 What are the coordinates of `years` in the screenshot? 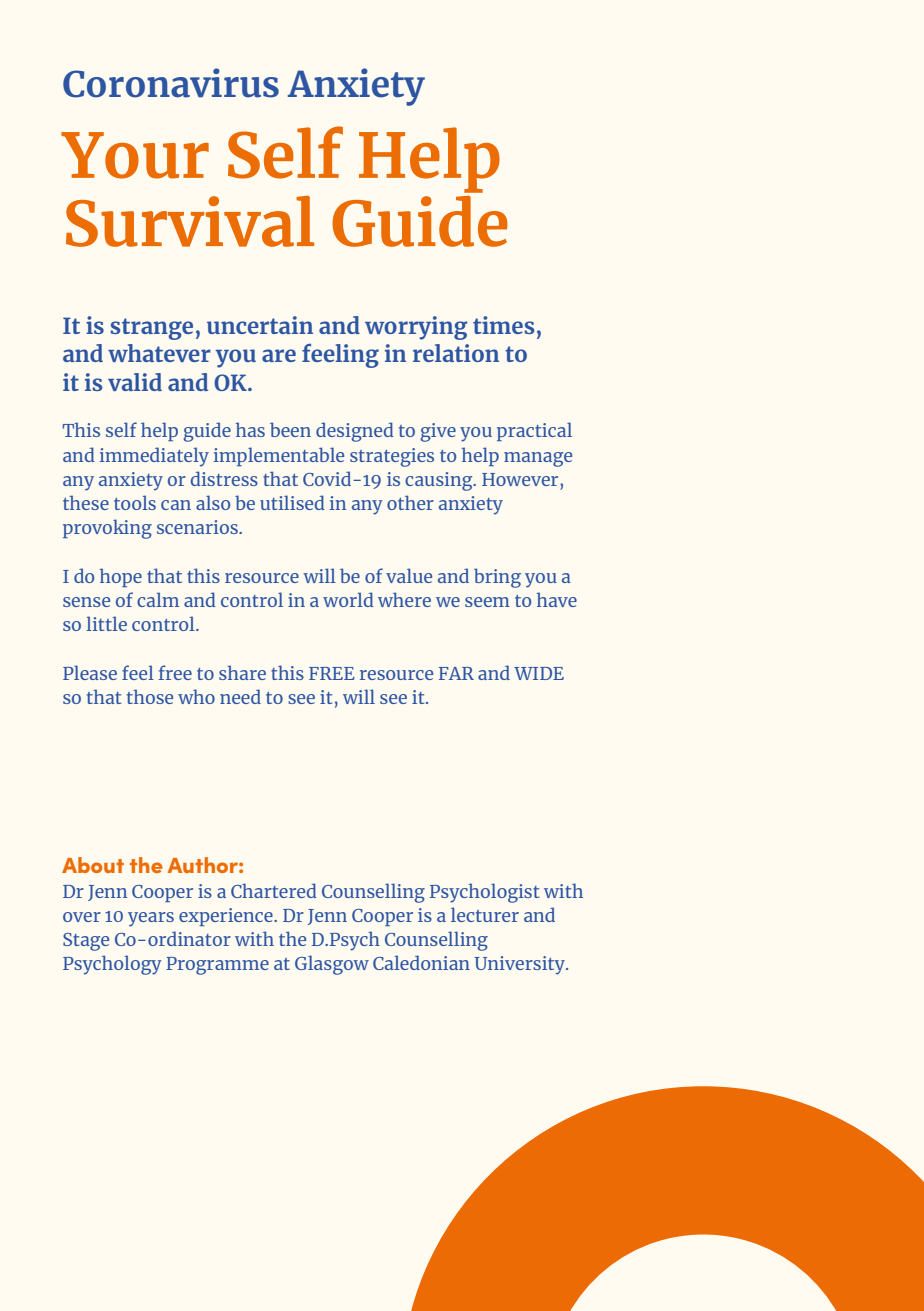 It's located at (151, 919).
